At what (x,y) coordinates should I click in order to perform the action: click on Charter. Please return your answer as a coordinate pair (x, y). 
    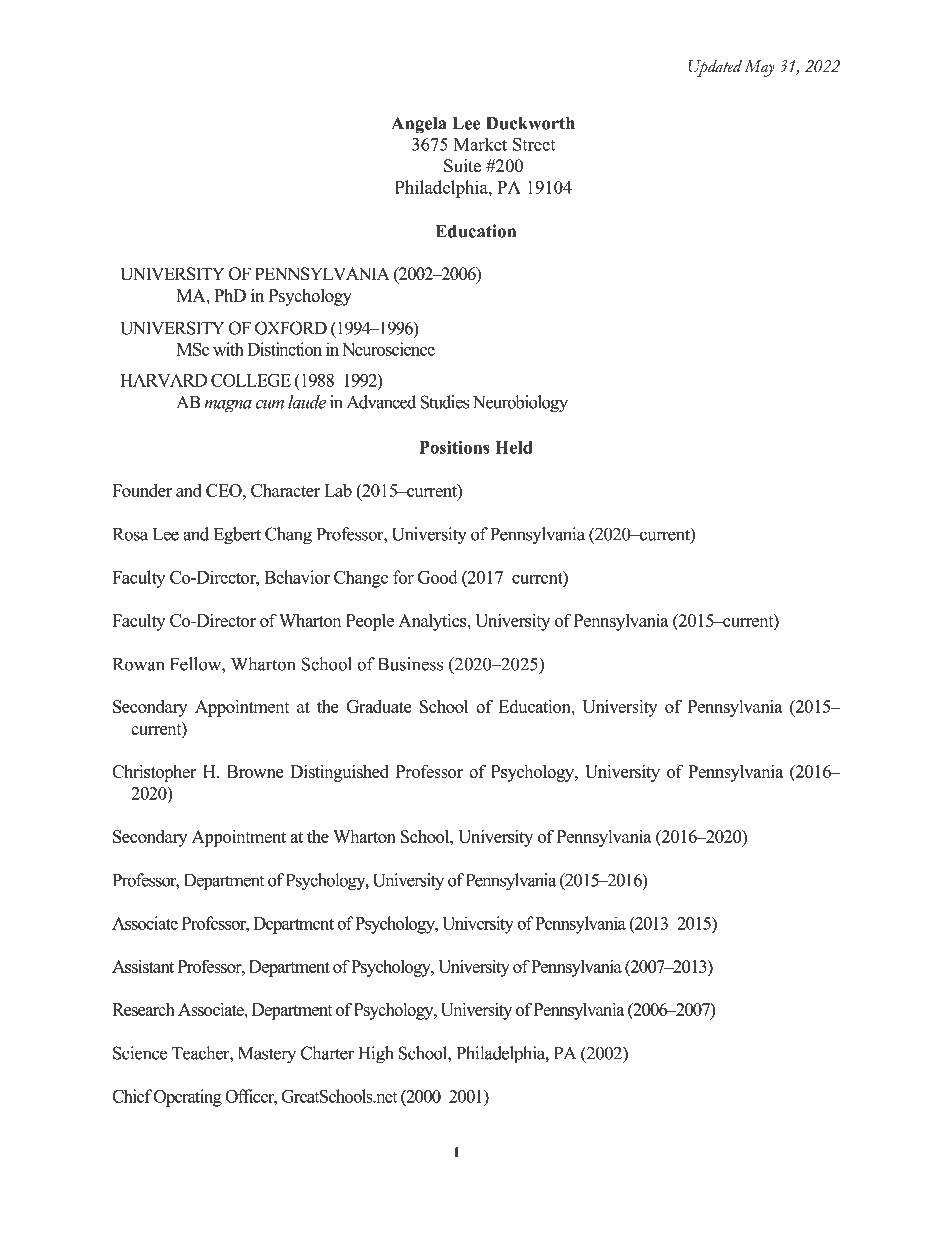
    Looking at the image, I should click on (327, 1053).
